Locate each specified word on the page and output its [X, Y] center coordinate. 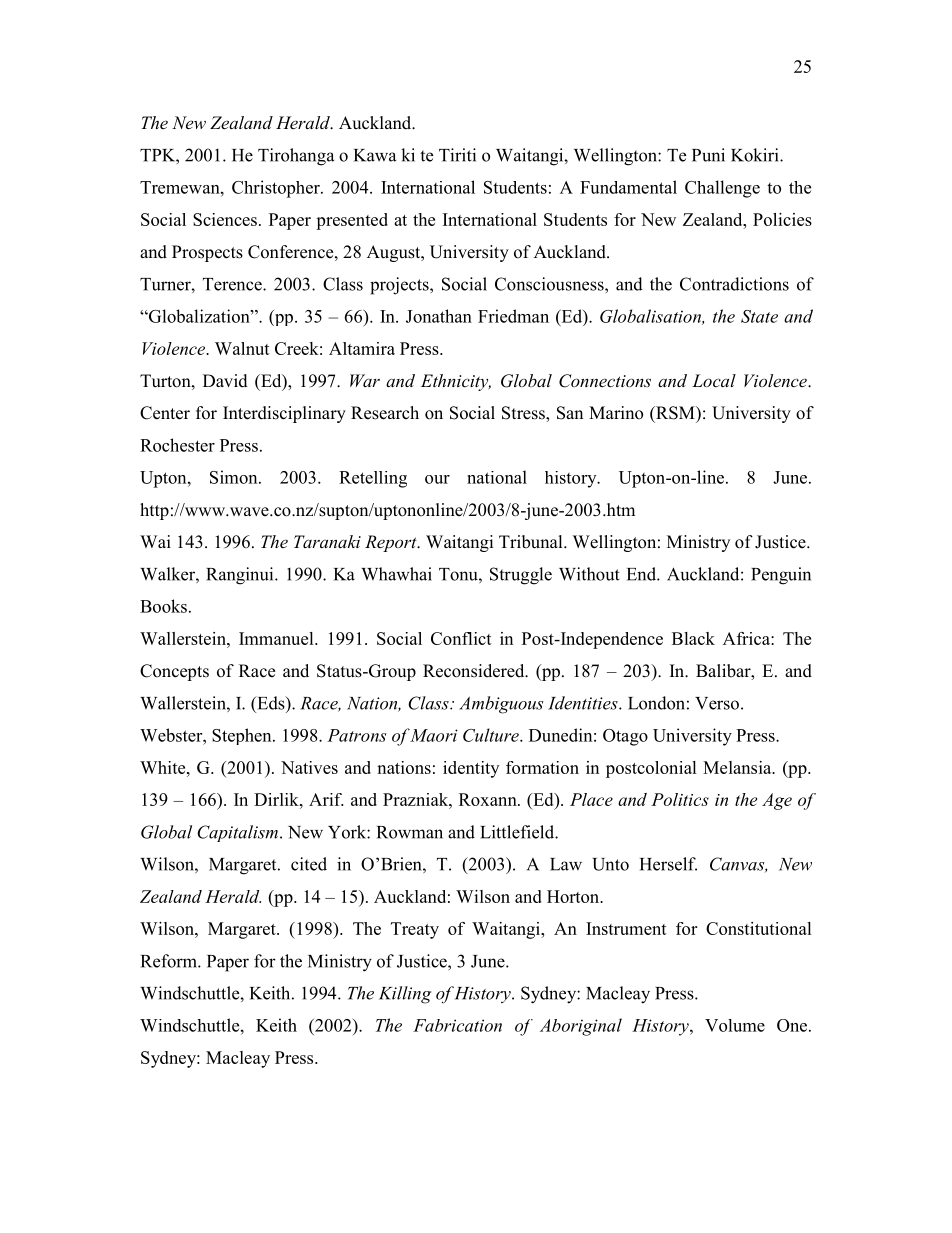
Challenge [722, 189]
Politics [680, 799]
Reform [170, 961]
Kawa [375, 155]
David [225, 381]
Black [693, 638]
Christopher [277, 189]
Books [163, 606]
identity [471, 769]
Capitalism [237, 833]
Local [714, 380]
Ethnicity [456, 382]
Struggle [521, 576]
